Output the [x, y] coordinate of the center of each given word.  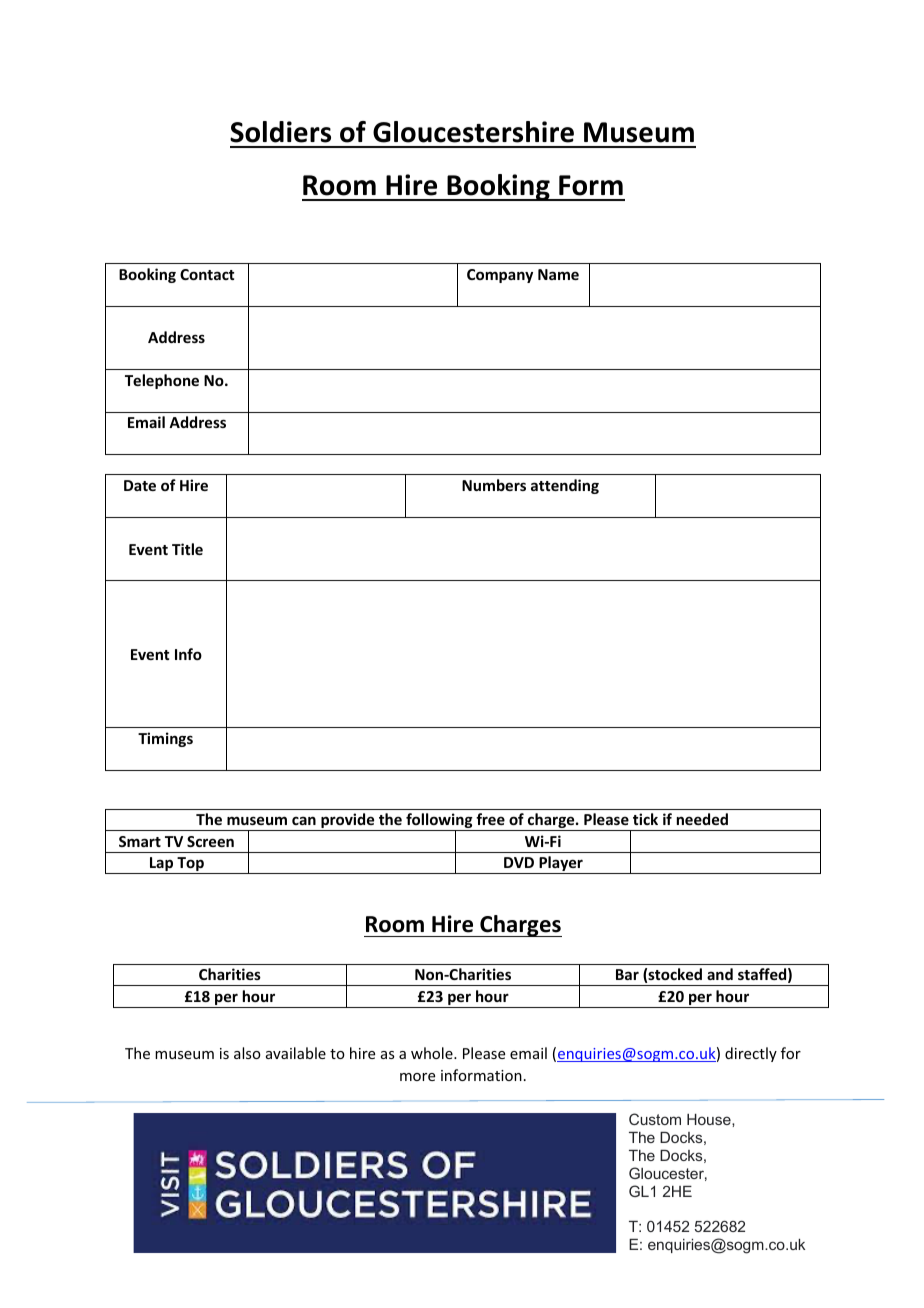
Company [500, 276]
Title [187, 549]
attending [565, 486]
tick [645, 819]
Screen [210, 841]
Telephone [162, 381]
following [439, 822]
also [247, 1053]
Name [558, 274]
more [417, 1077]
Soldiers [280, 132]
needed [702, 819]
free [490, 819]
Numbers [494, 485]
